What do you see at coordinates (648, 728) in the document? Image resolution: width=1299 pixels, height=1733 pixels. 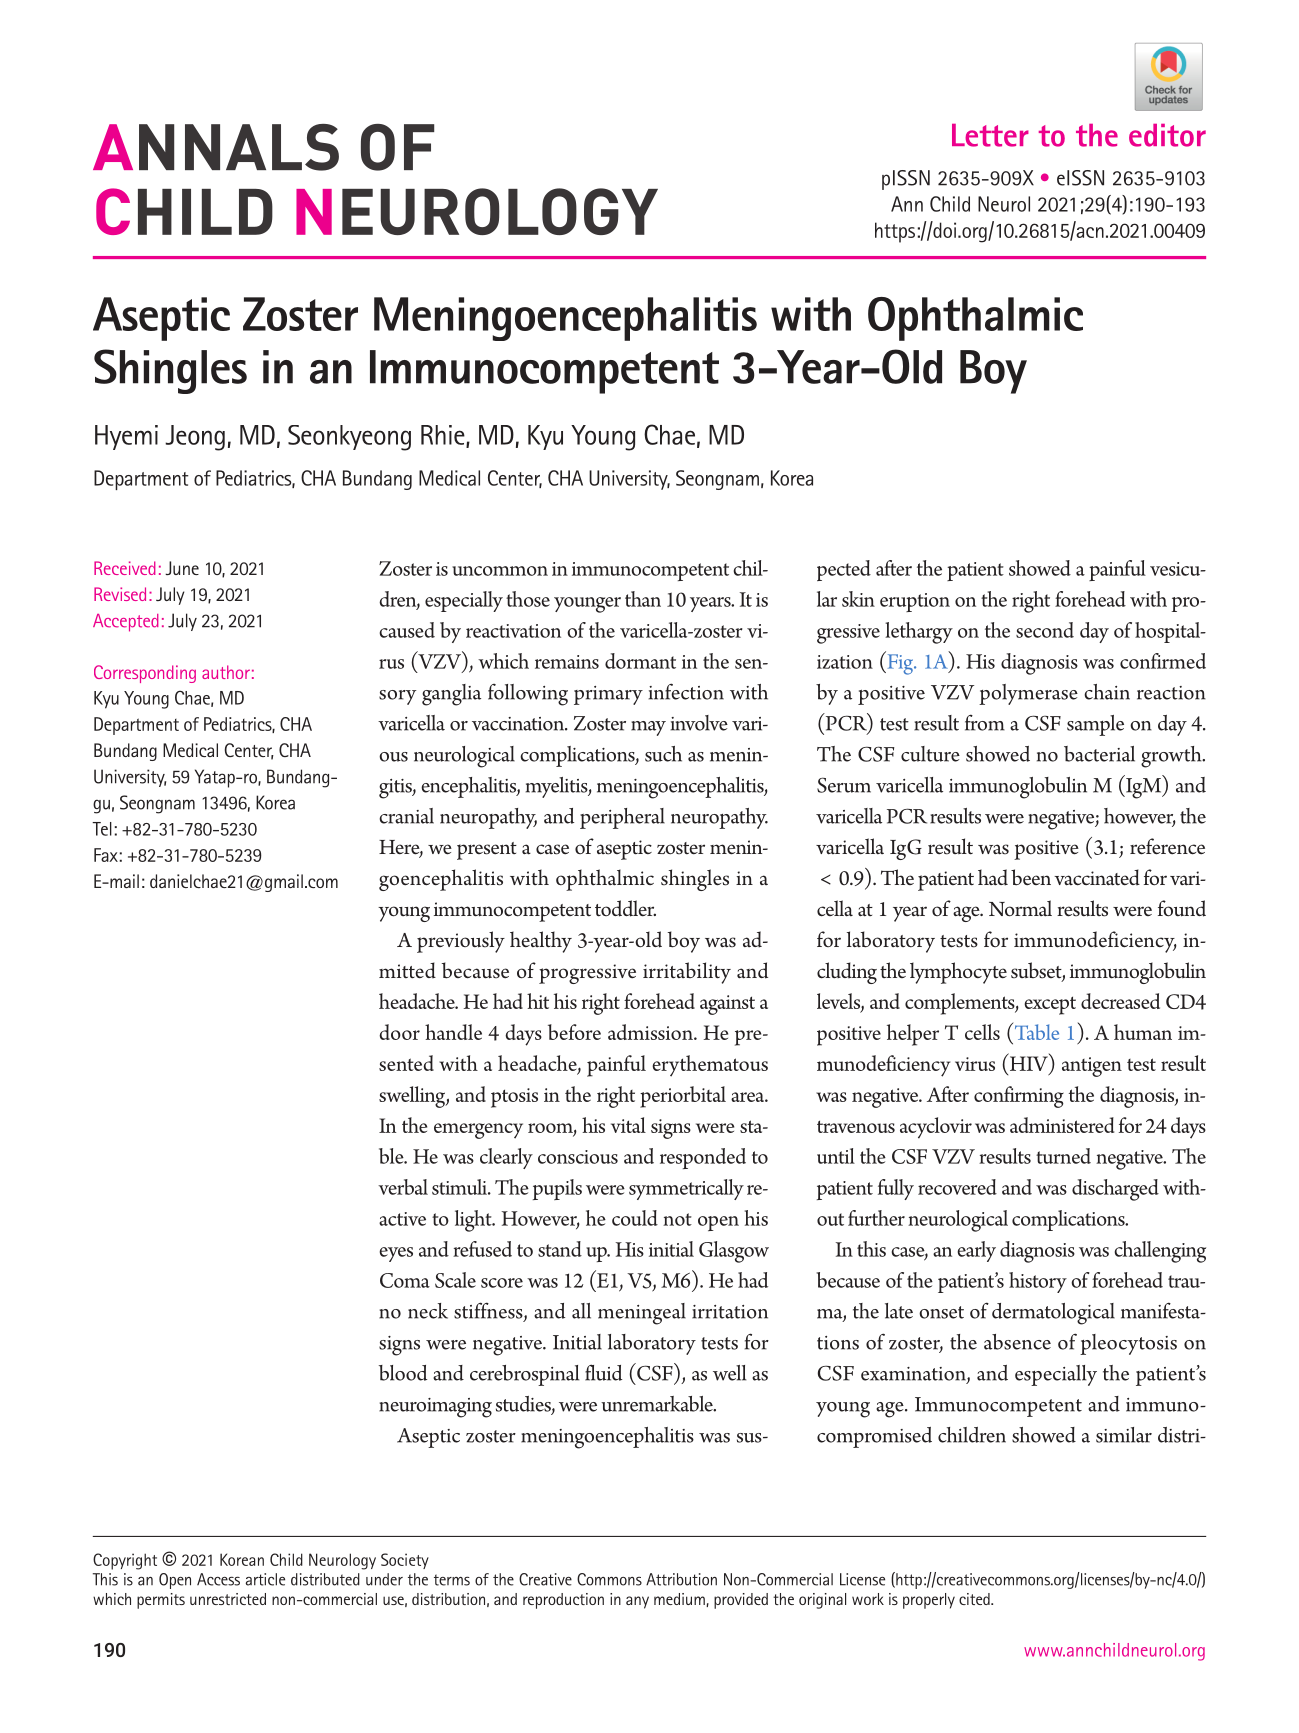 I see `may` at bounding box center [648, 728].
